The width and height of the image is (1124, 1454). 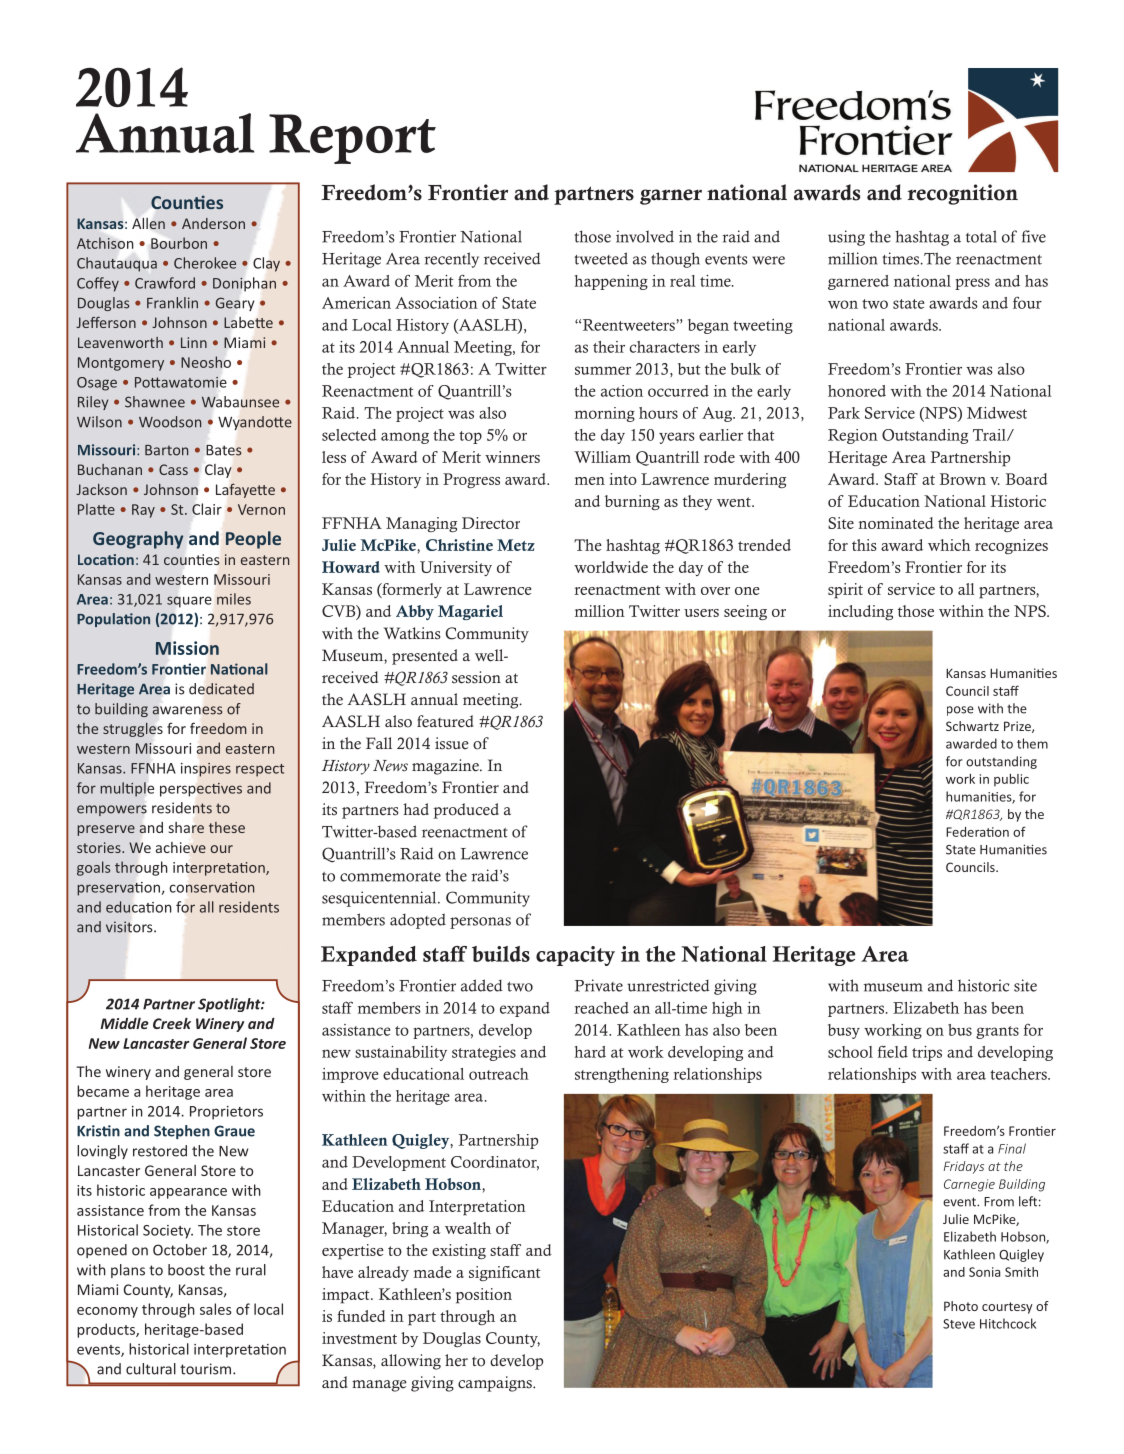 What do you see at coordinates (189, 602) in the image?
I see `square` at bounding box center [189, 602].
